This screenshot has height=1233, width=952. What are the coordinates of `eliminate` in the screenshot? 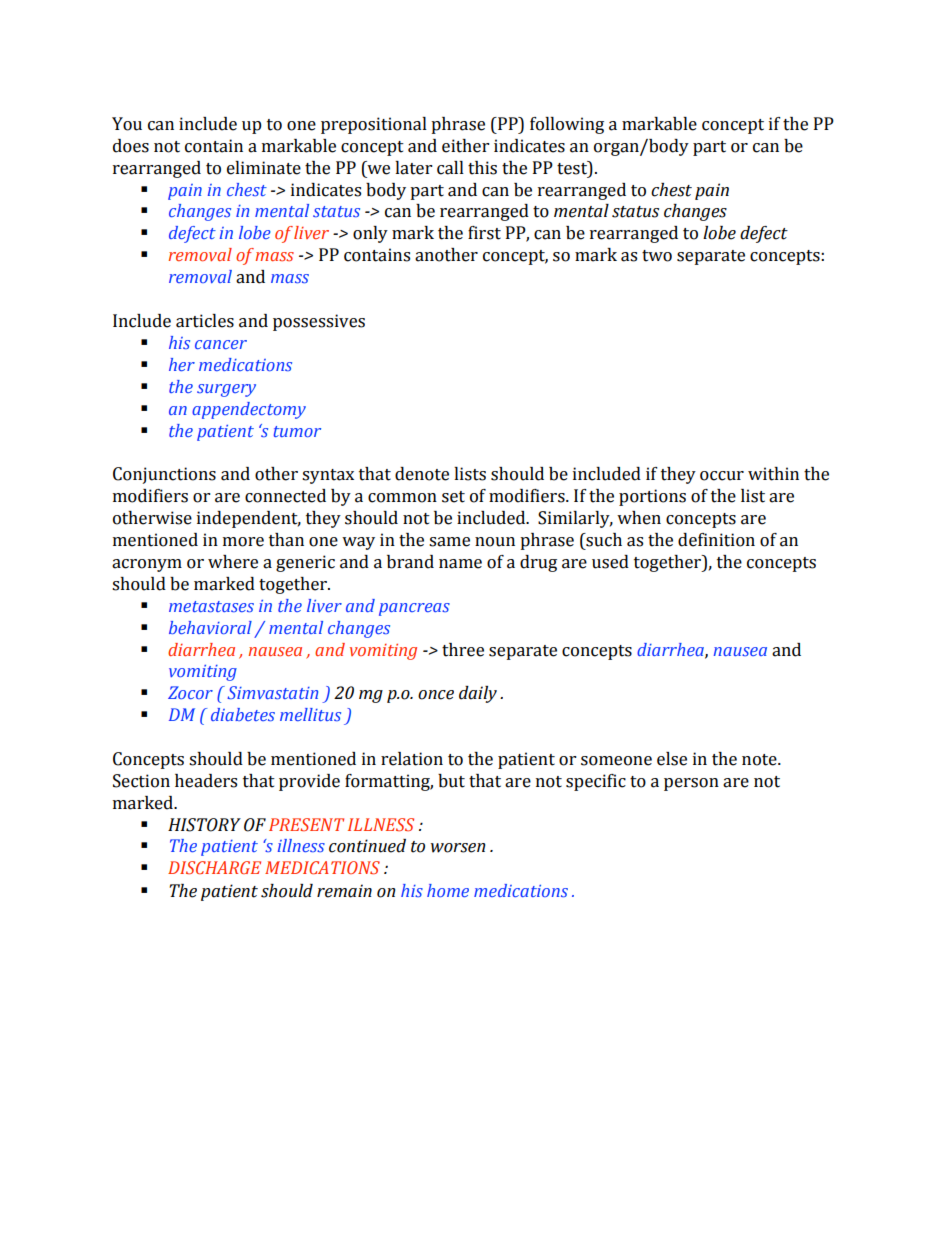 It's located at (264, 168).
